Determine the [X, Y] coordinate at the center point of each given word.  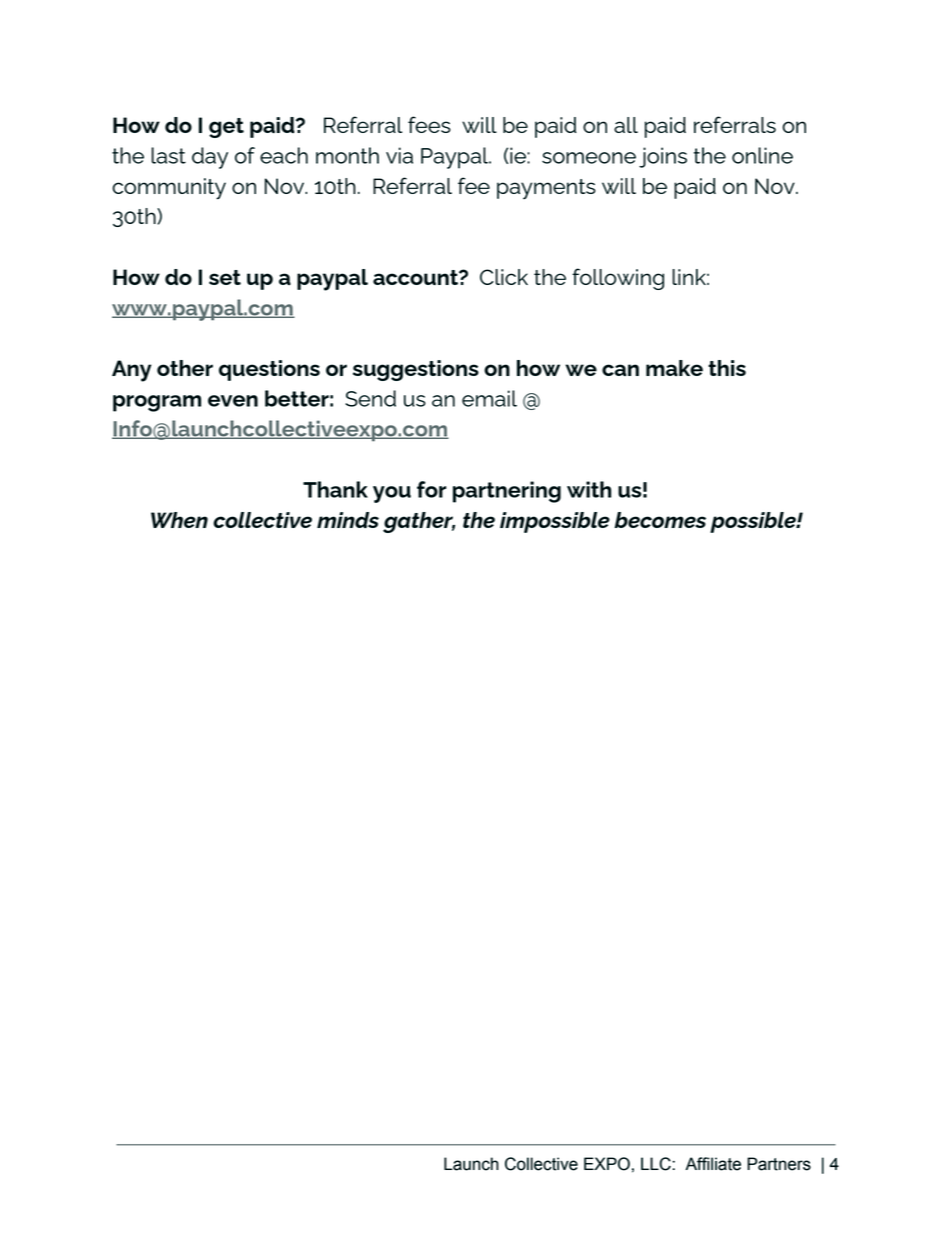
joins [663, 157]
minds [348, 520]
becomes [660, 520]
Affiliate [713, 1164]
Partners [779, 1164]
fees [429, 124]
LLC [657, 1164]
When [179, 520]
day [210, 158]
